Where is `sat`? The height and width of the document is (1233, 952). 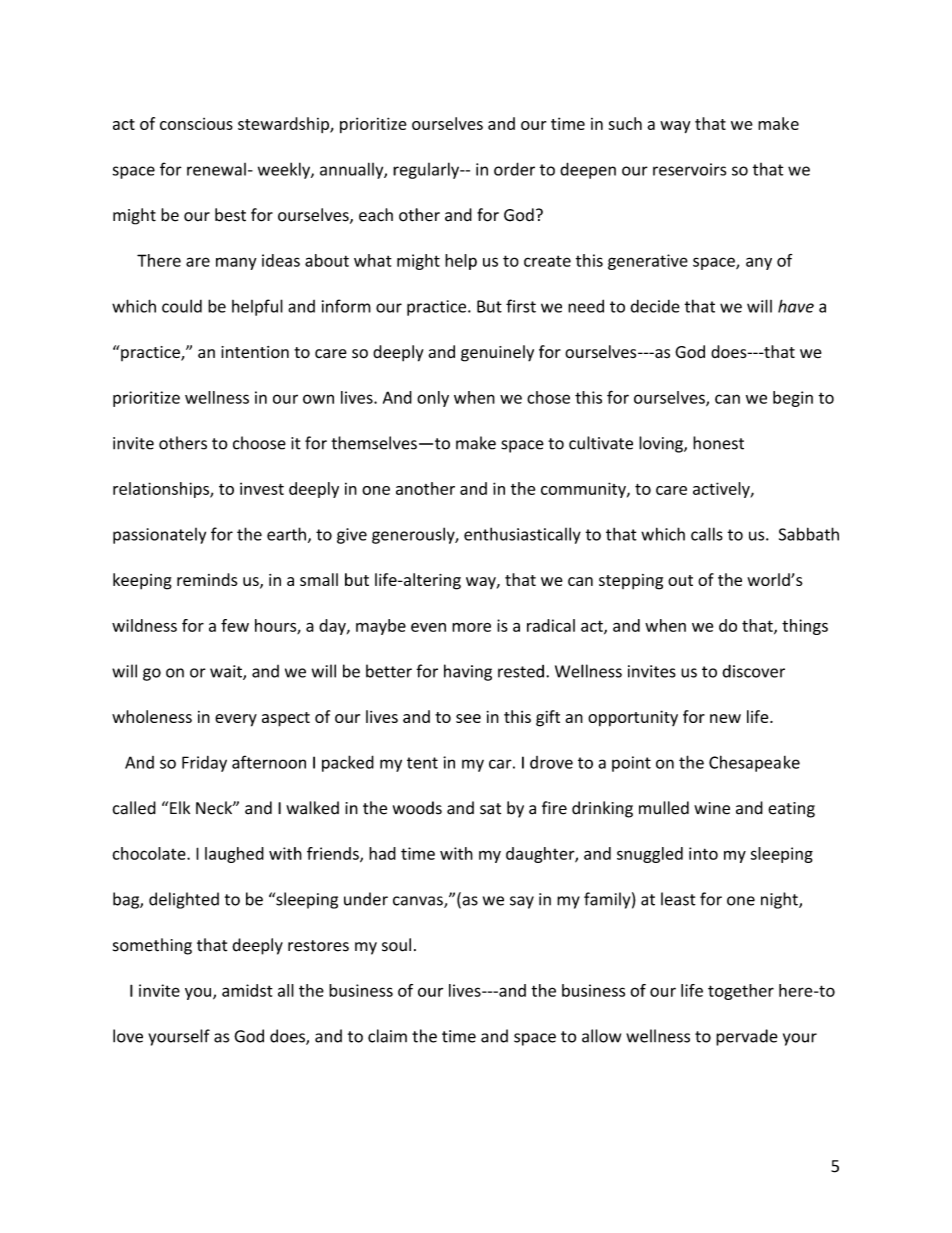
sat is located at coordinates (490, 809).
